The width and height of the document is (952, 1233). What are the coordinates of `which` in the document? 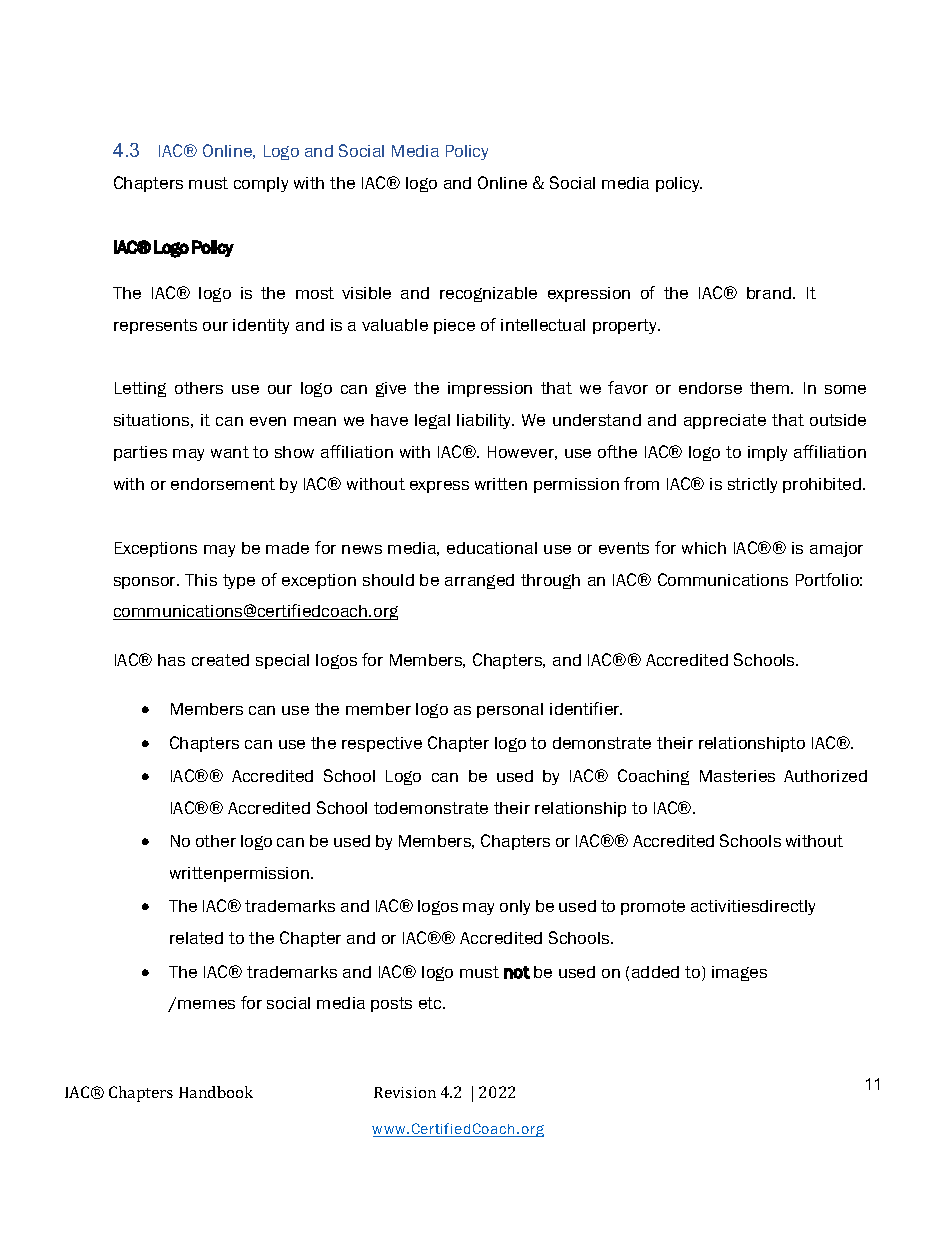 It's located at (704, 548).
